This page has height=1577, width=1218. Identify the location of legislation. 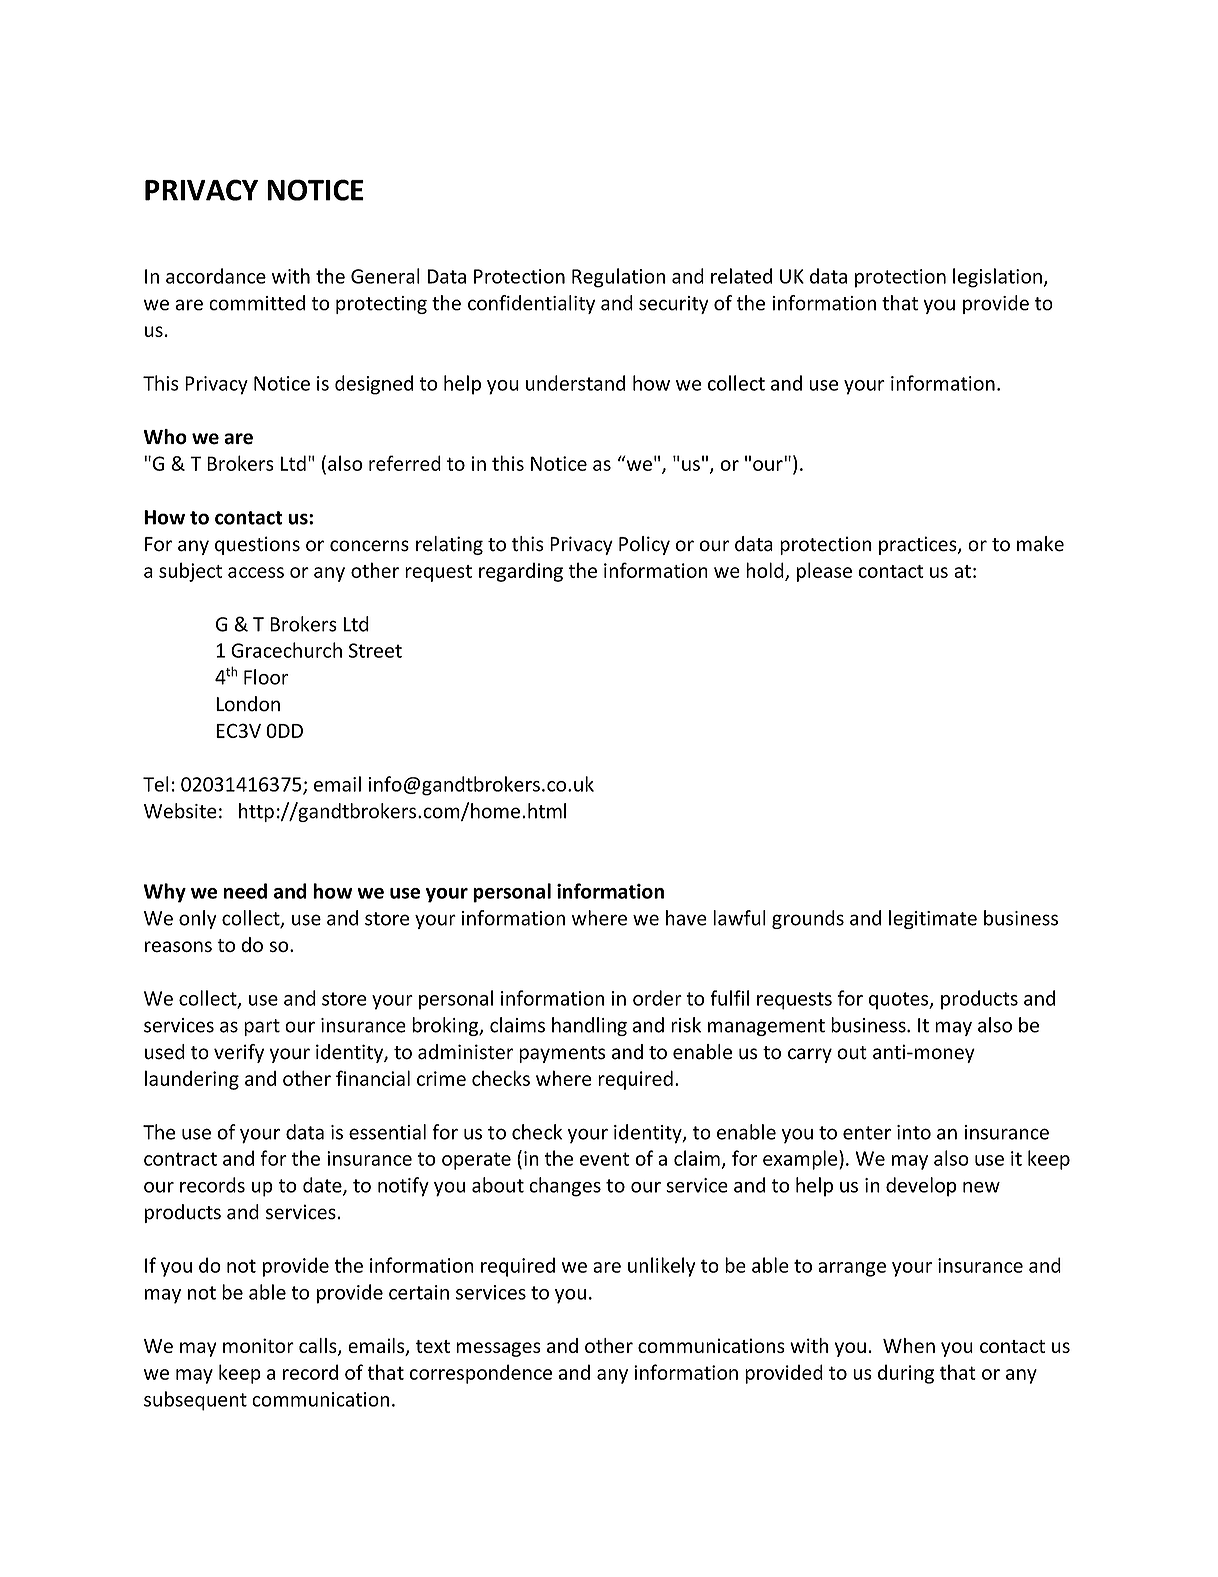
(997, 278).
